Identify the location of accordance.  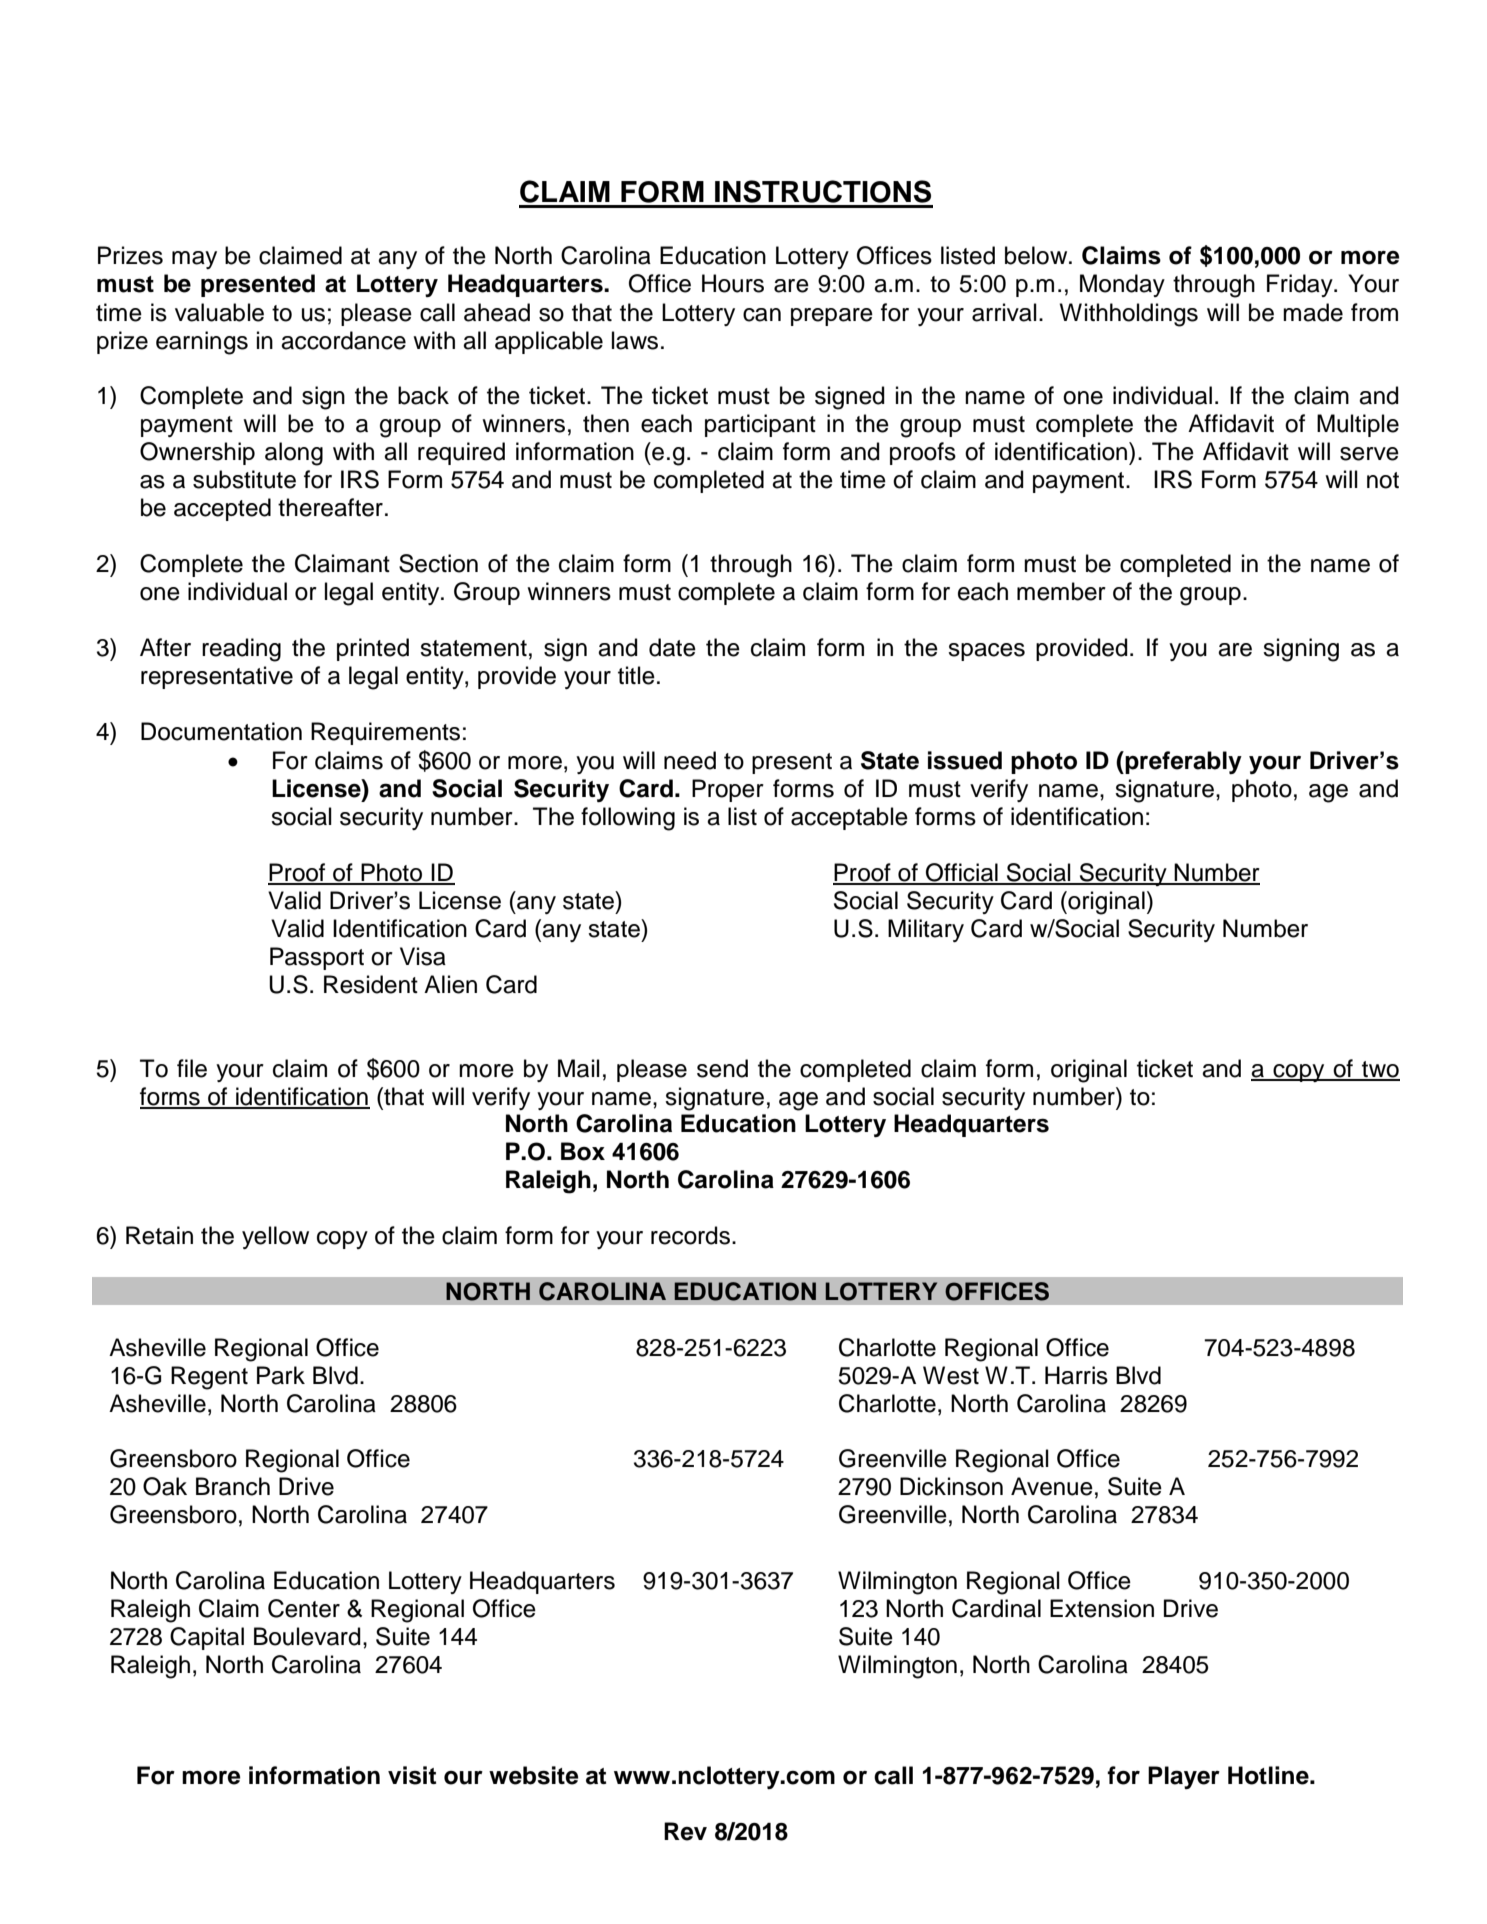
(343, 340).
